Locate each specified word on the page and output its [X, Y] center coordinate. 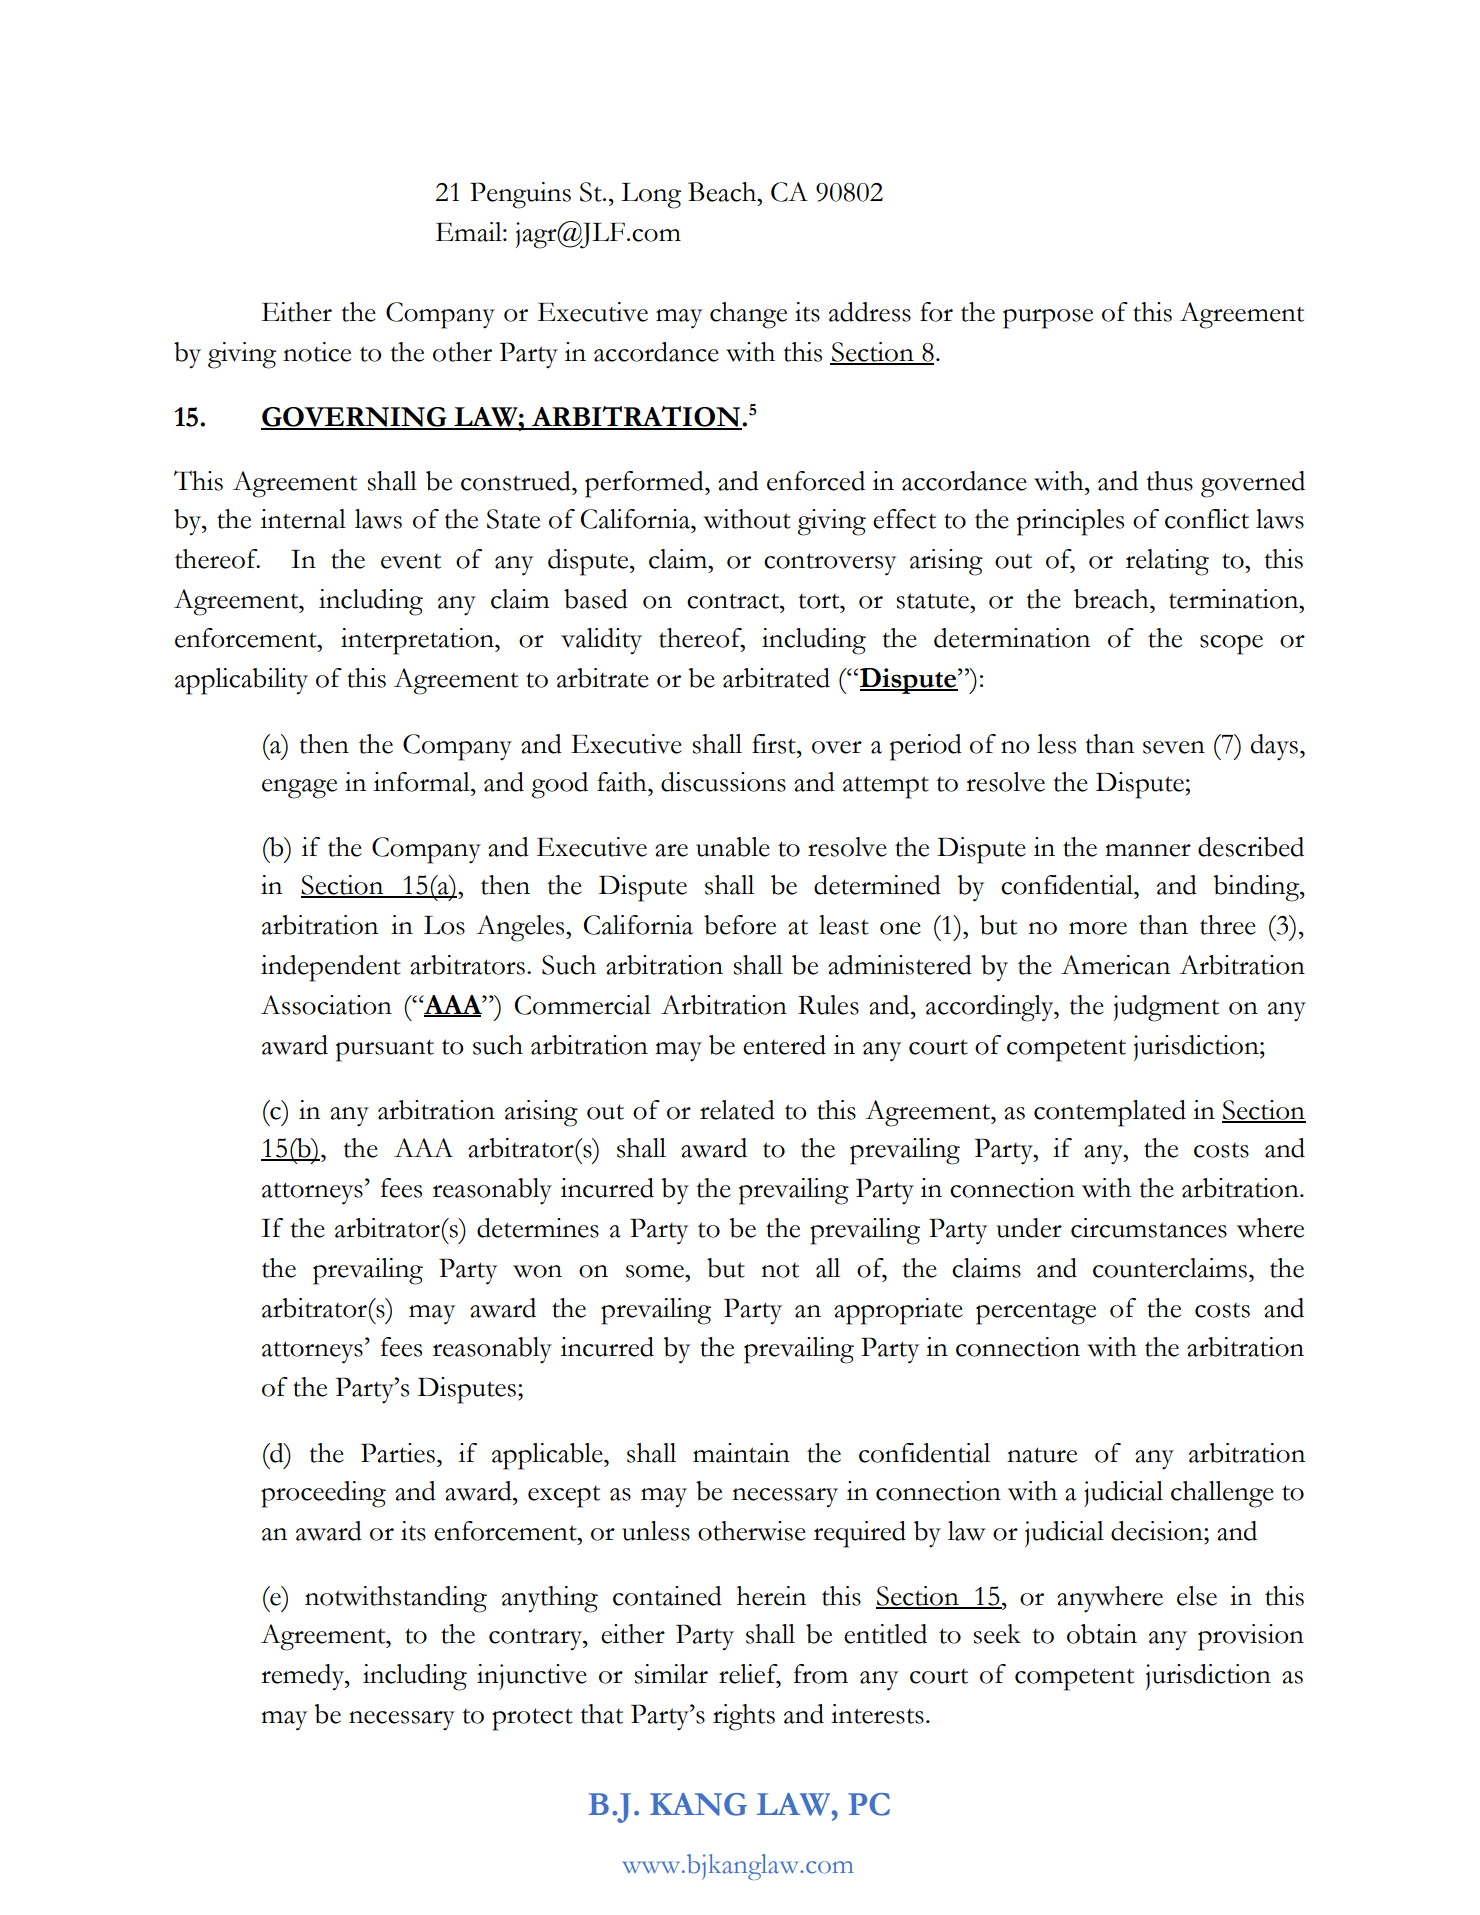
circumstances [1149, 1228]
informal [423, 782]
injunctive [532, 1677]
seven [1174, 747]
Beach [723, 192]
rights [744, 1717]
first [775, 744]
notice [317, 352]
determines [538, 1228]
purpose [1048, 319]
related [737, 1110]
